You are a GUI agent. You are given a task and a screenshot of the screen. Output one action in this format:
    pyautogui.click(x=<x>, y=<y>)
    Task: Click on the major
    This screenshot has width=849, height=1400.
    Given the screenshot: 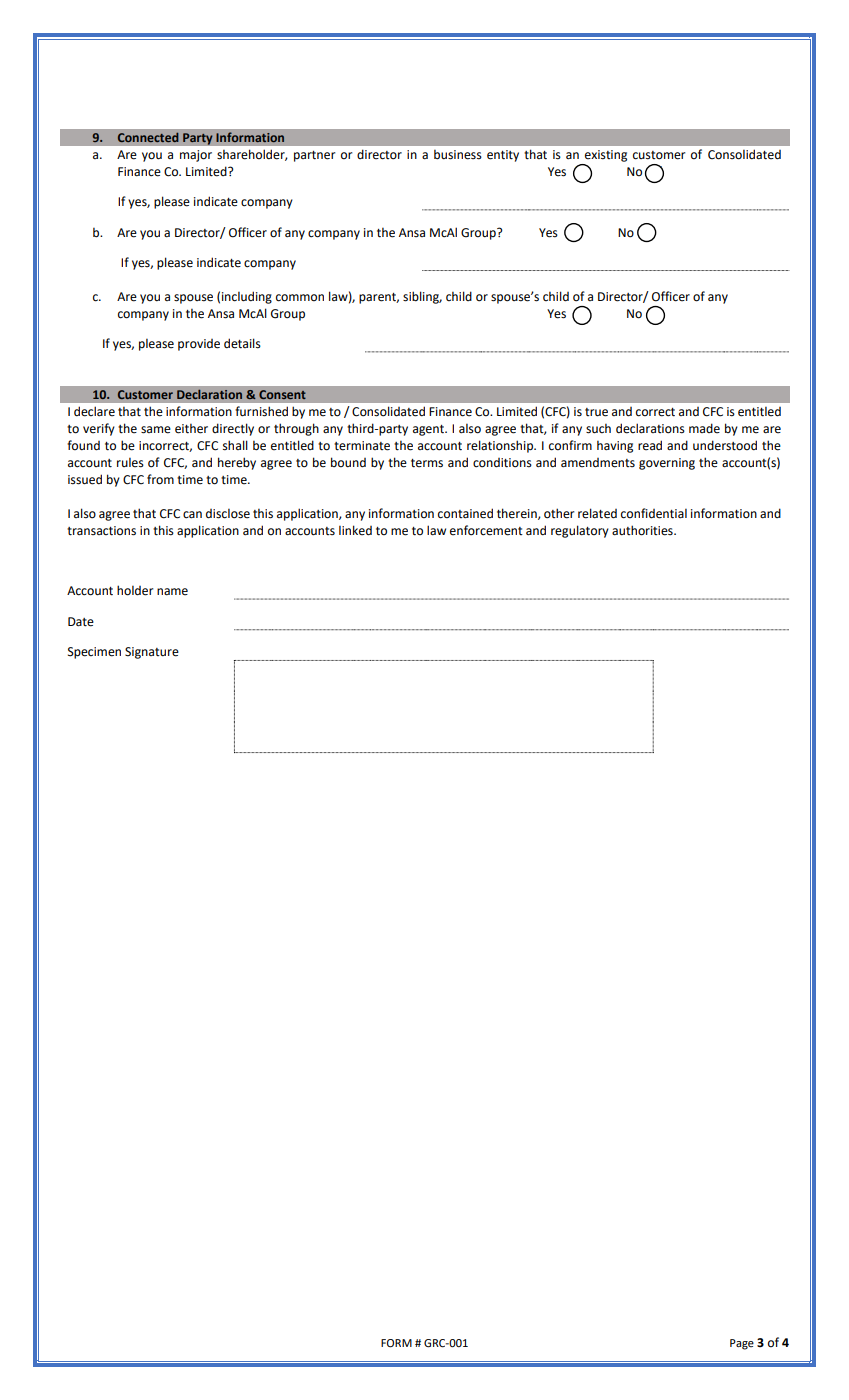 What is the action you would take?
    pyautogui.click(x=196, y=156)
